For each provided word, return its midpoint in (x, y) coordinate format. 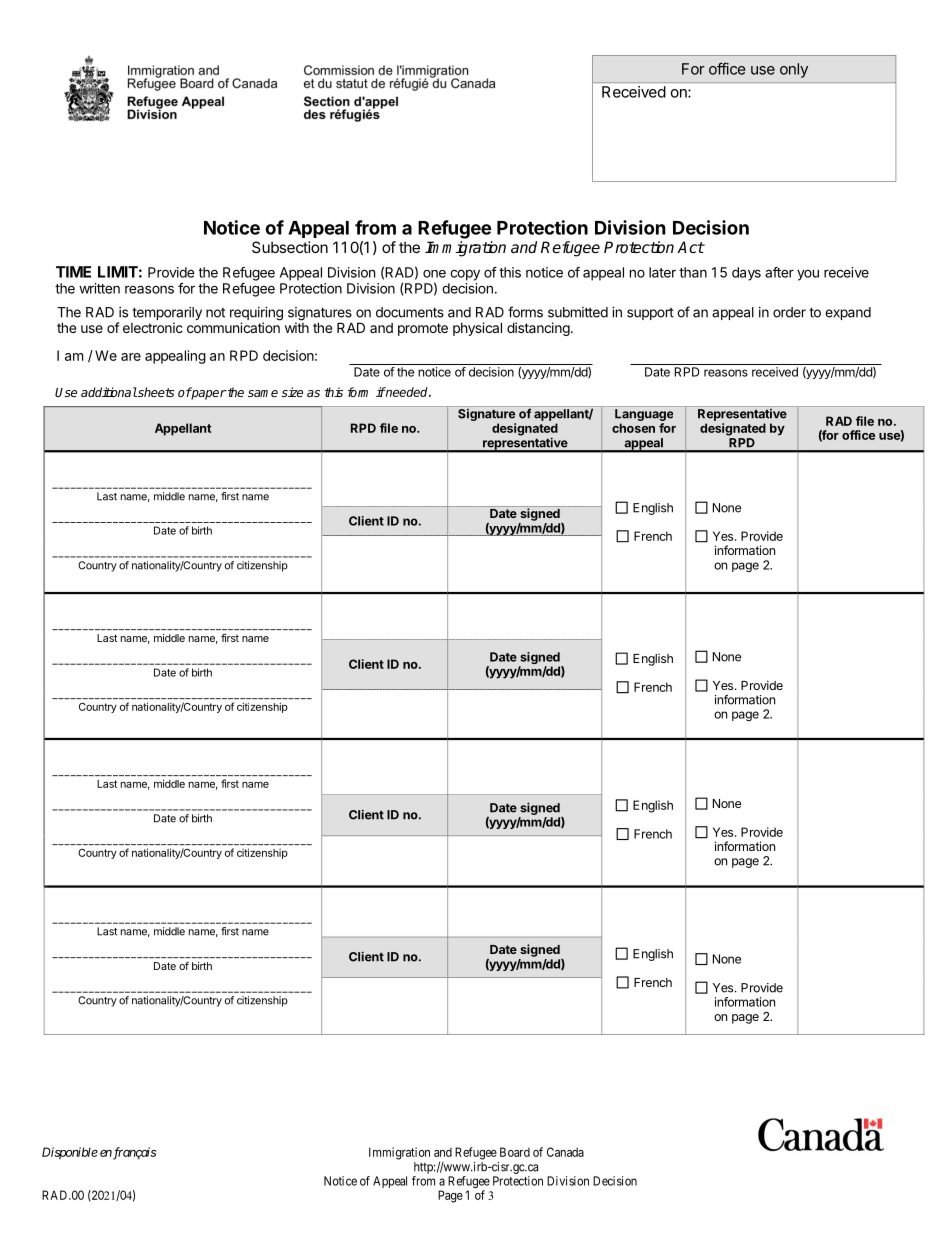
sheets (155, 392)
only (794, 70)
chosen (633, 428)
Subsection (290, 247)
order (789, 312)
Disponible (70, 1153)
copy (465, 275)
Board (515, 1152)
